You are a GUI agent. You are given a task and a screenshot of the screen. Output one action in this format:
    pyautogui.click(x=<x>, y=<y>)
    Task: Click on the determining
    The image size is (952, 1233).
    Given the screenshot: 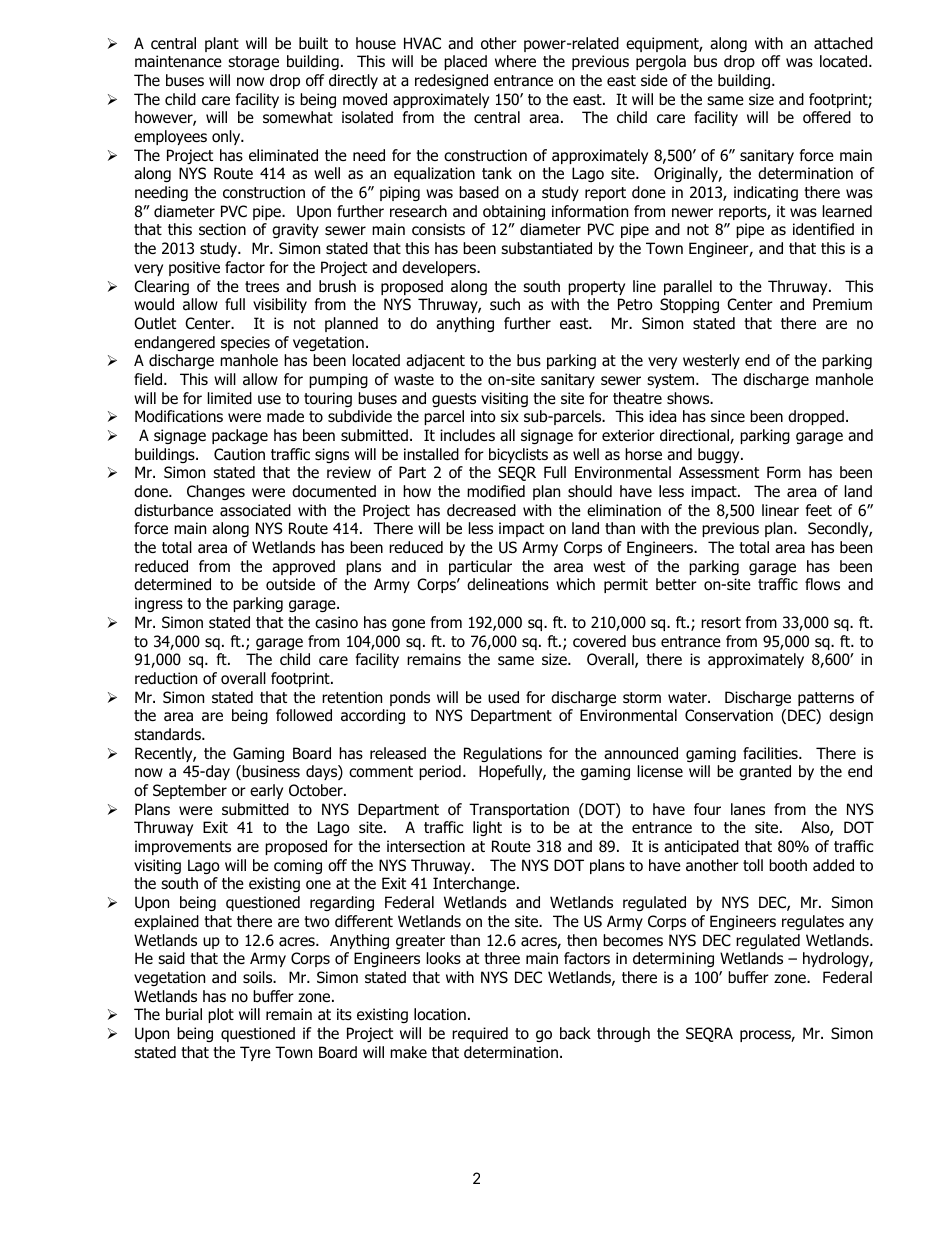 What is the action you would take?
    pyautogui.click(x=673, y=959)
